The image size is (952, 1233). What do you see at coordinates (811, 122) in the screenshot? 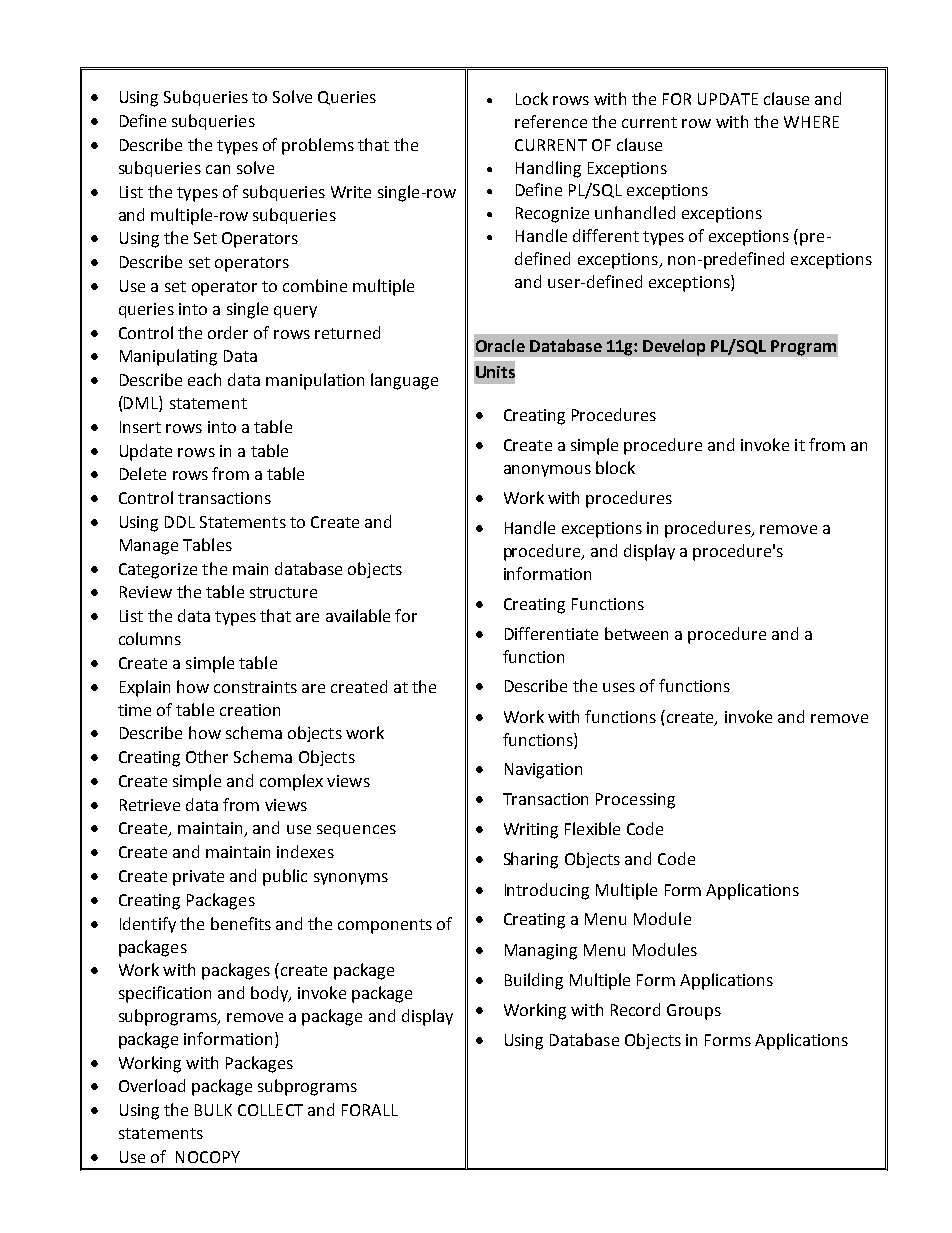
I see `WHERE` at bounding box center [811, 122].
